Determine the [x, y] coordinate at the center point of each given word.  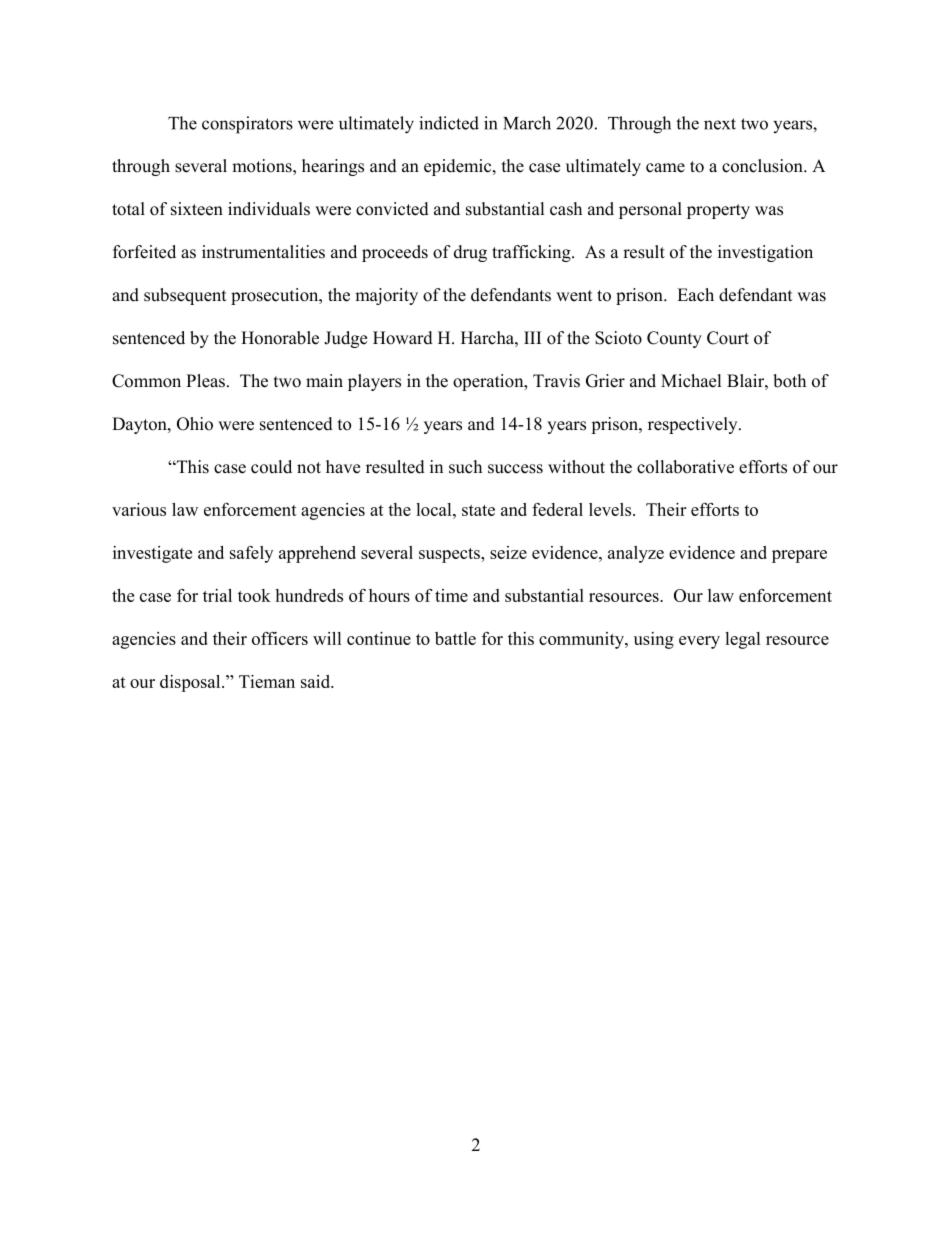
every [699, 642]
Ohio [195, 424]
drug [470, 253]
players [374, 382]
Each [695, 295]
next [720, 124]
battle [455, 638]
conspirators [247, 125]
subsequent [185, 296]
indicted [449, 123]
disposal [191, 683]
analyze [636, 554]
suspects [450, 555]
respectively [694, 425]
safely [251, 554]
